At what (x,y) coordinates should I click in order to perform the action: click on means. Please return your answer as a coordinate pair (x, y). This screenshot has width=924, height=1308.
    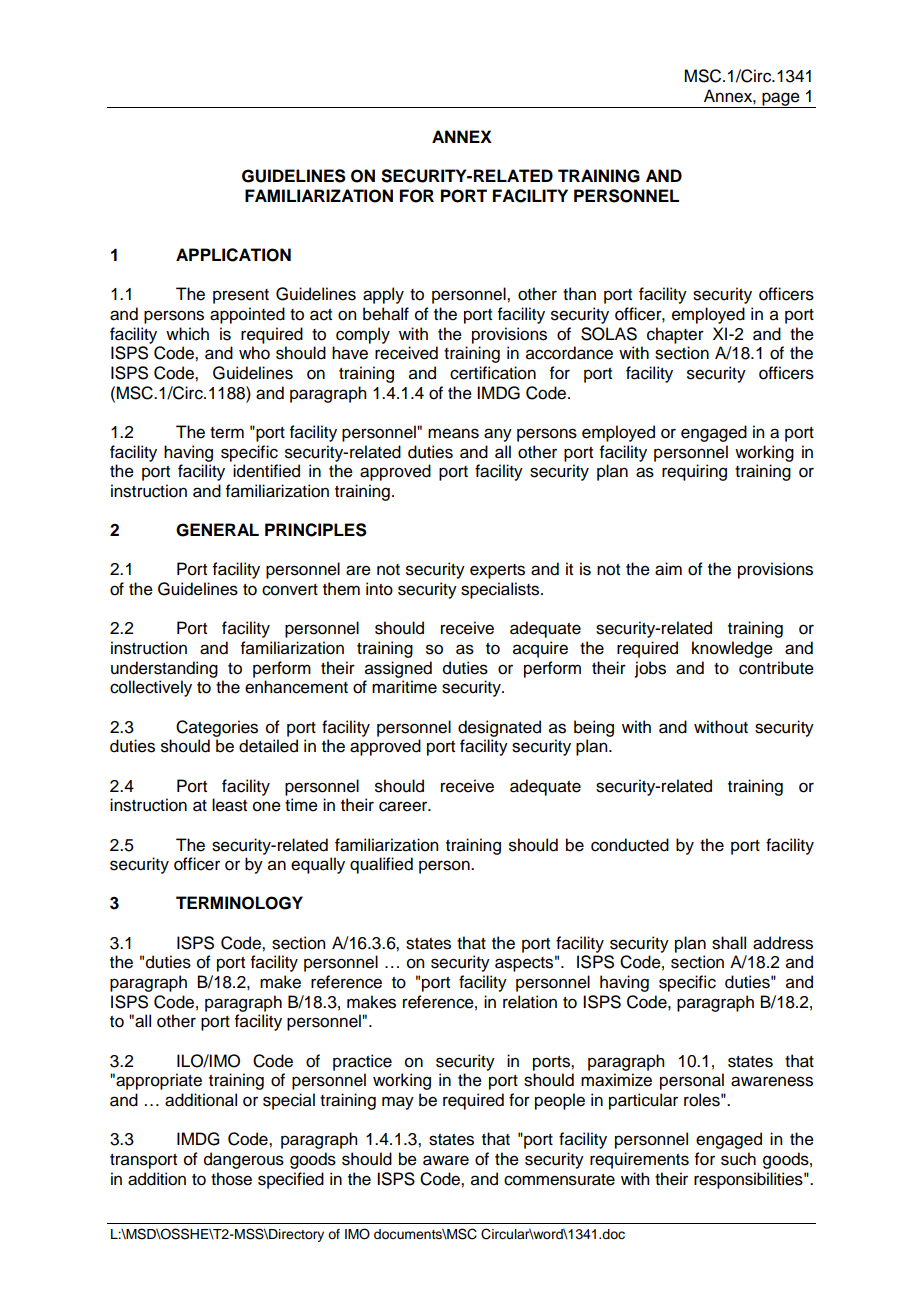
    Looking at the image, I should click on (453, 433).
